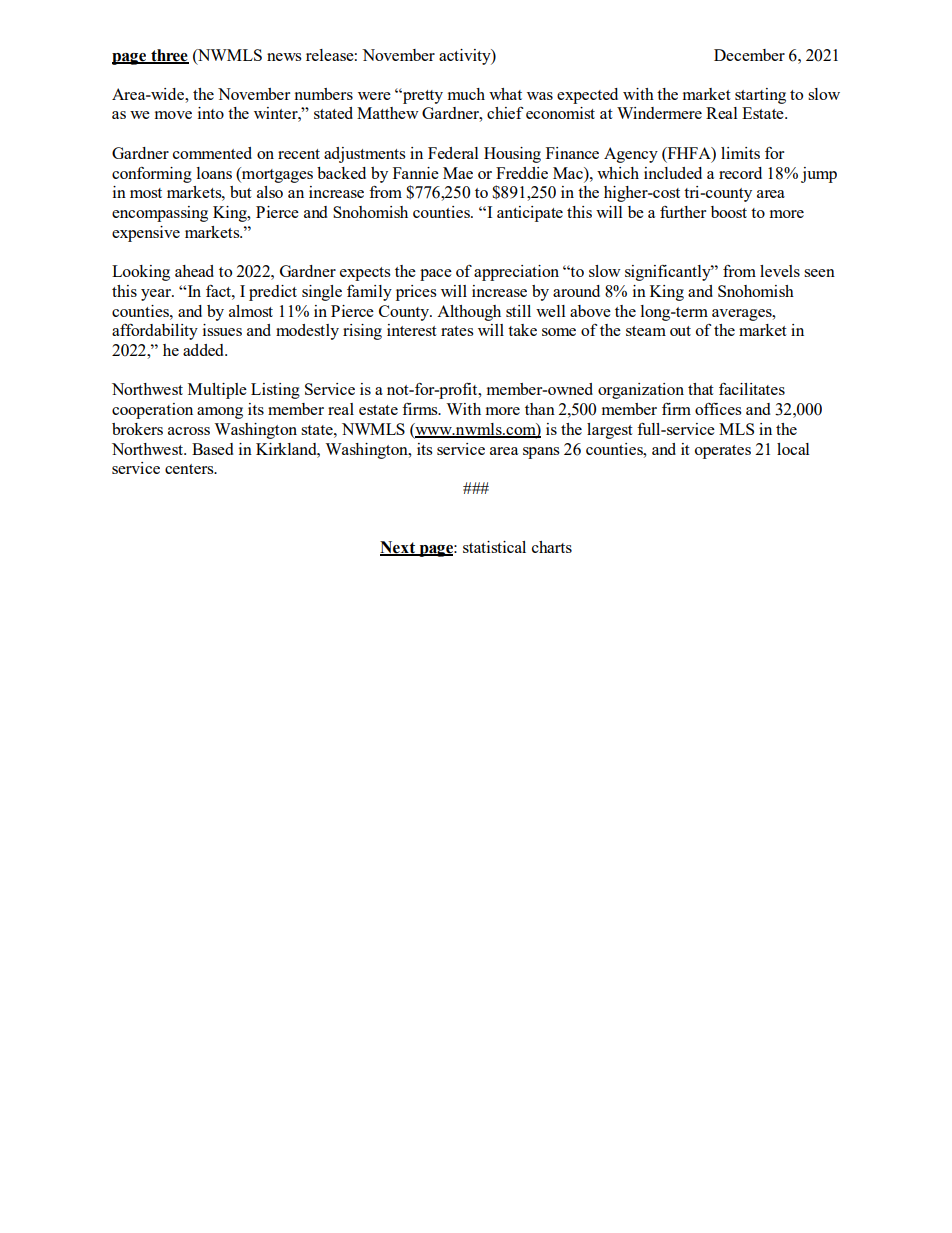 Image resolution: width=952 pixels, height=1233 pixels. I want to click on December, so click(749, 55).
